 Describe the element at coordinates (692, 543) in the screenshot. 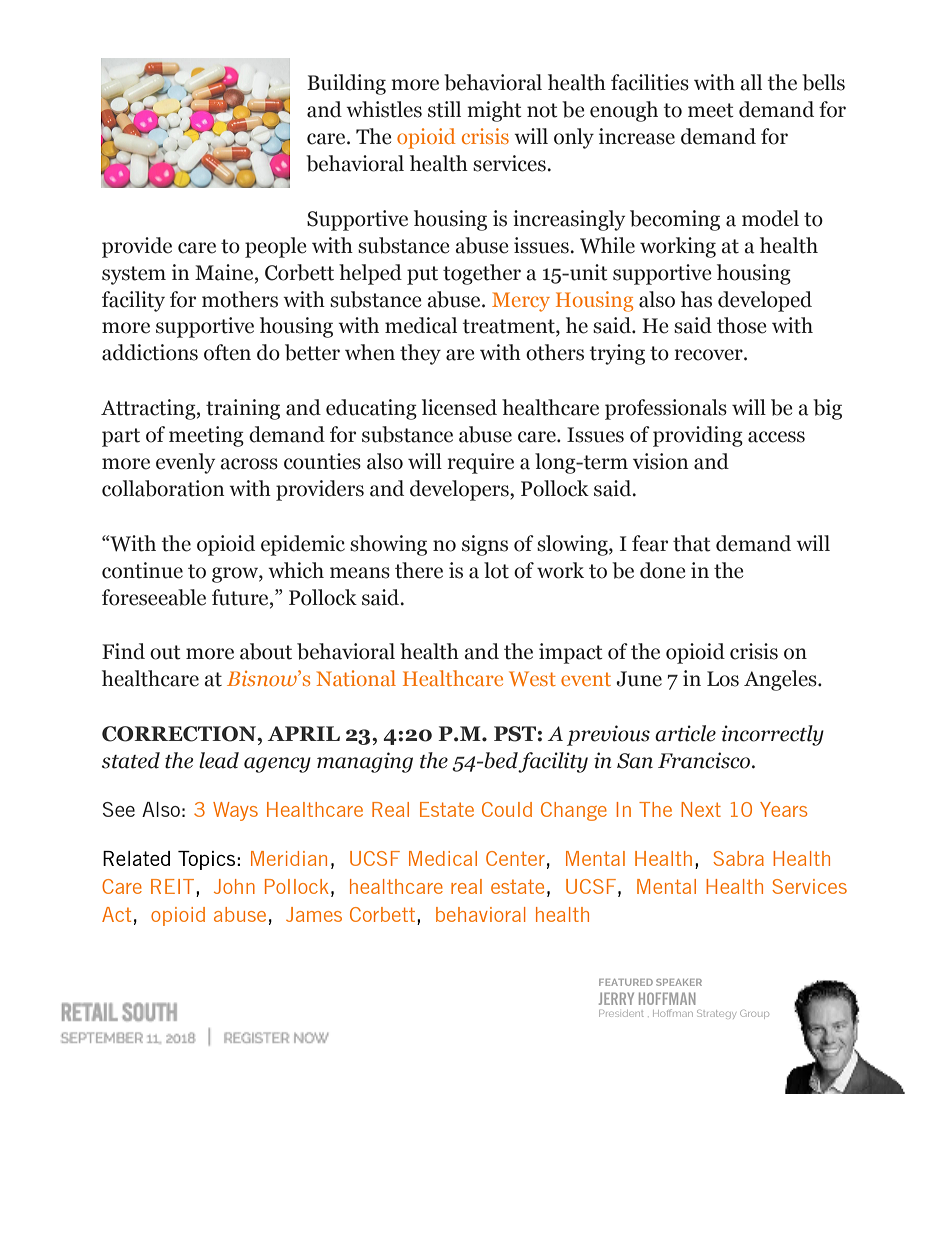

I see `that` at that location.
